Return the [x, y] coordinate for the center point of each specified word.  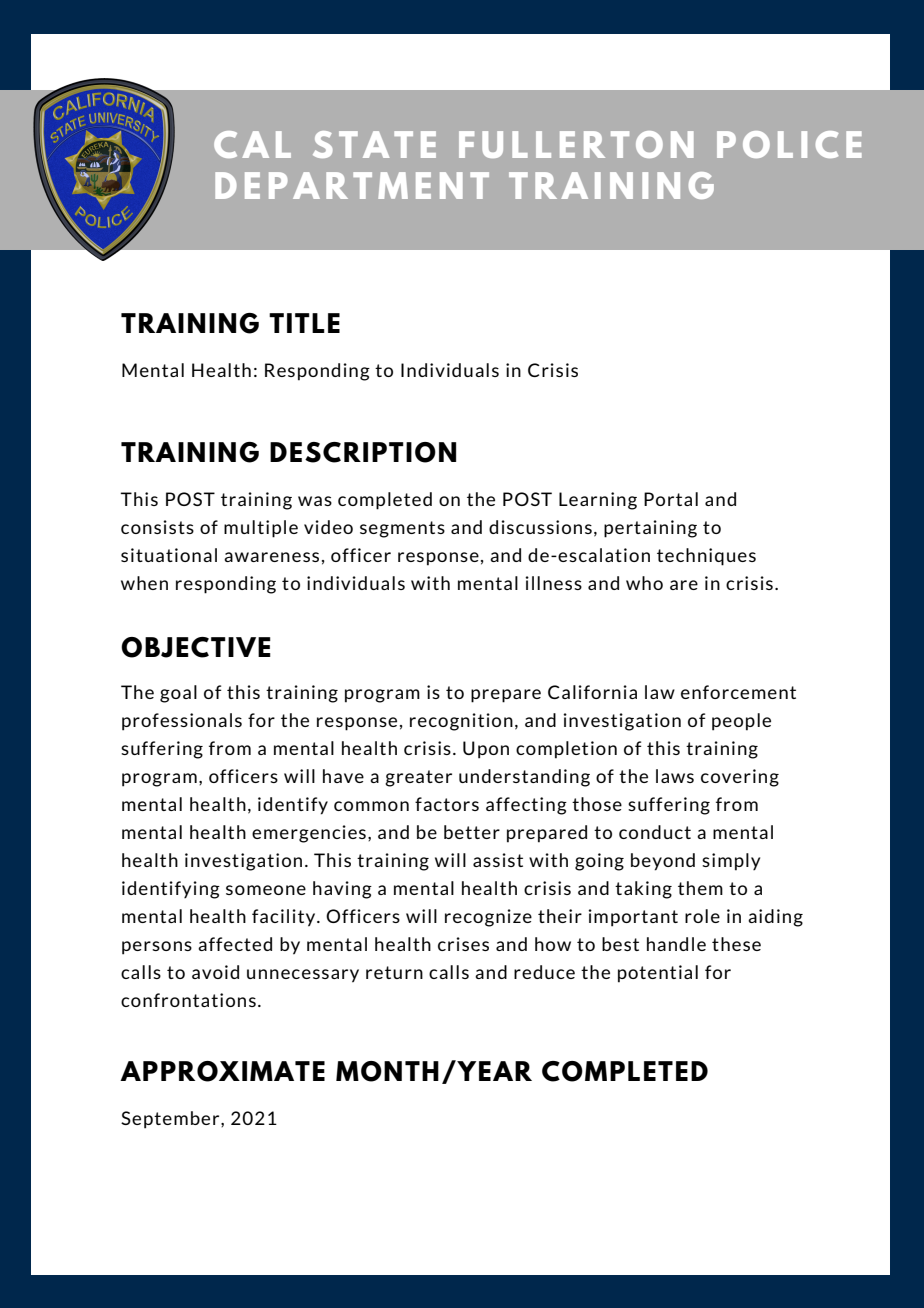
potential [658, 974]
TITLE [304, 323]
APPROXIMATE [222, 1071]
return [394, 972]
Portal [671, 499]
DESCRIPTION [363, 452]
